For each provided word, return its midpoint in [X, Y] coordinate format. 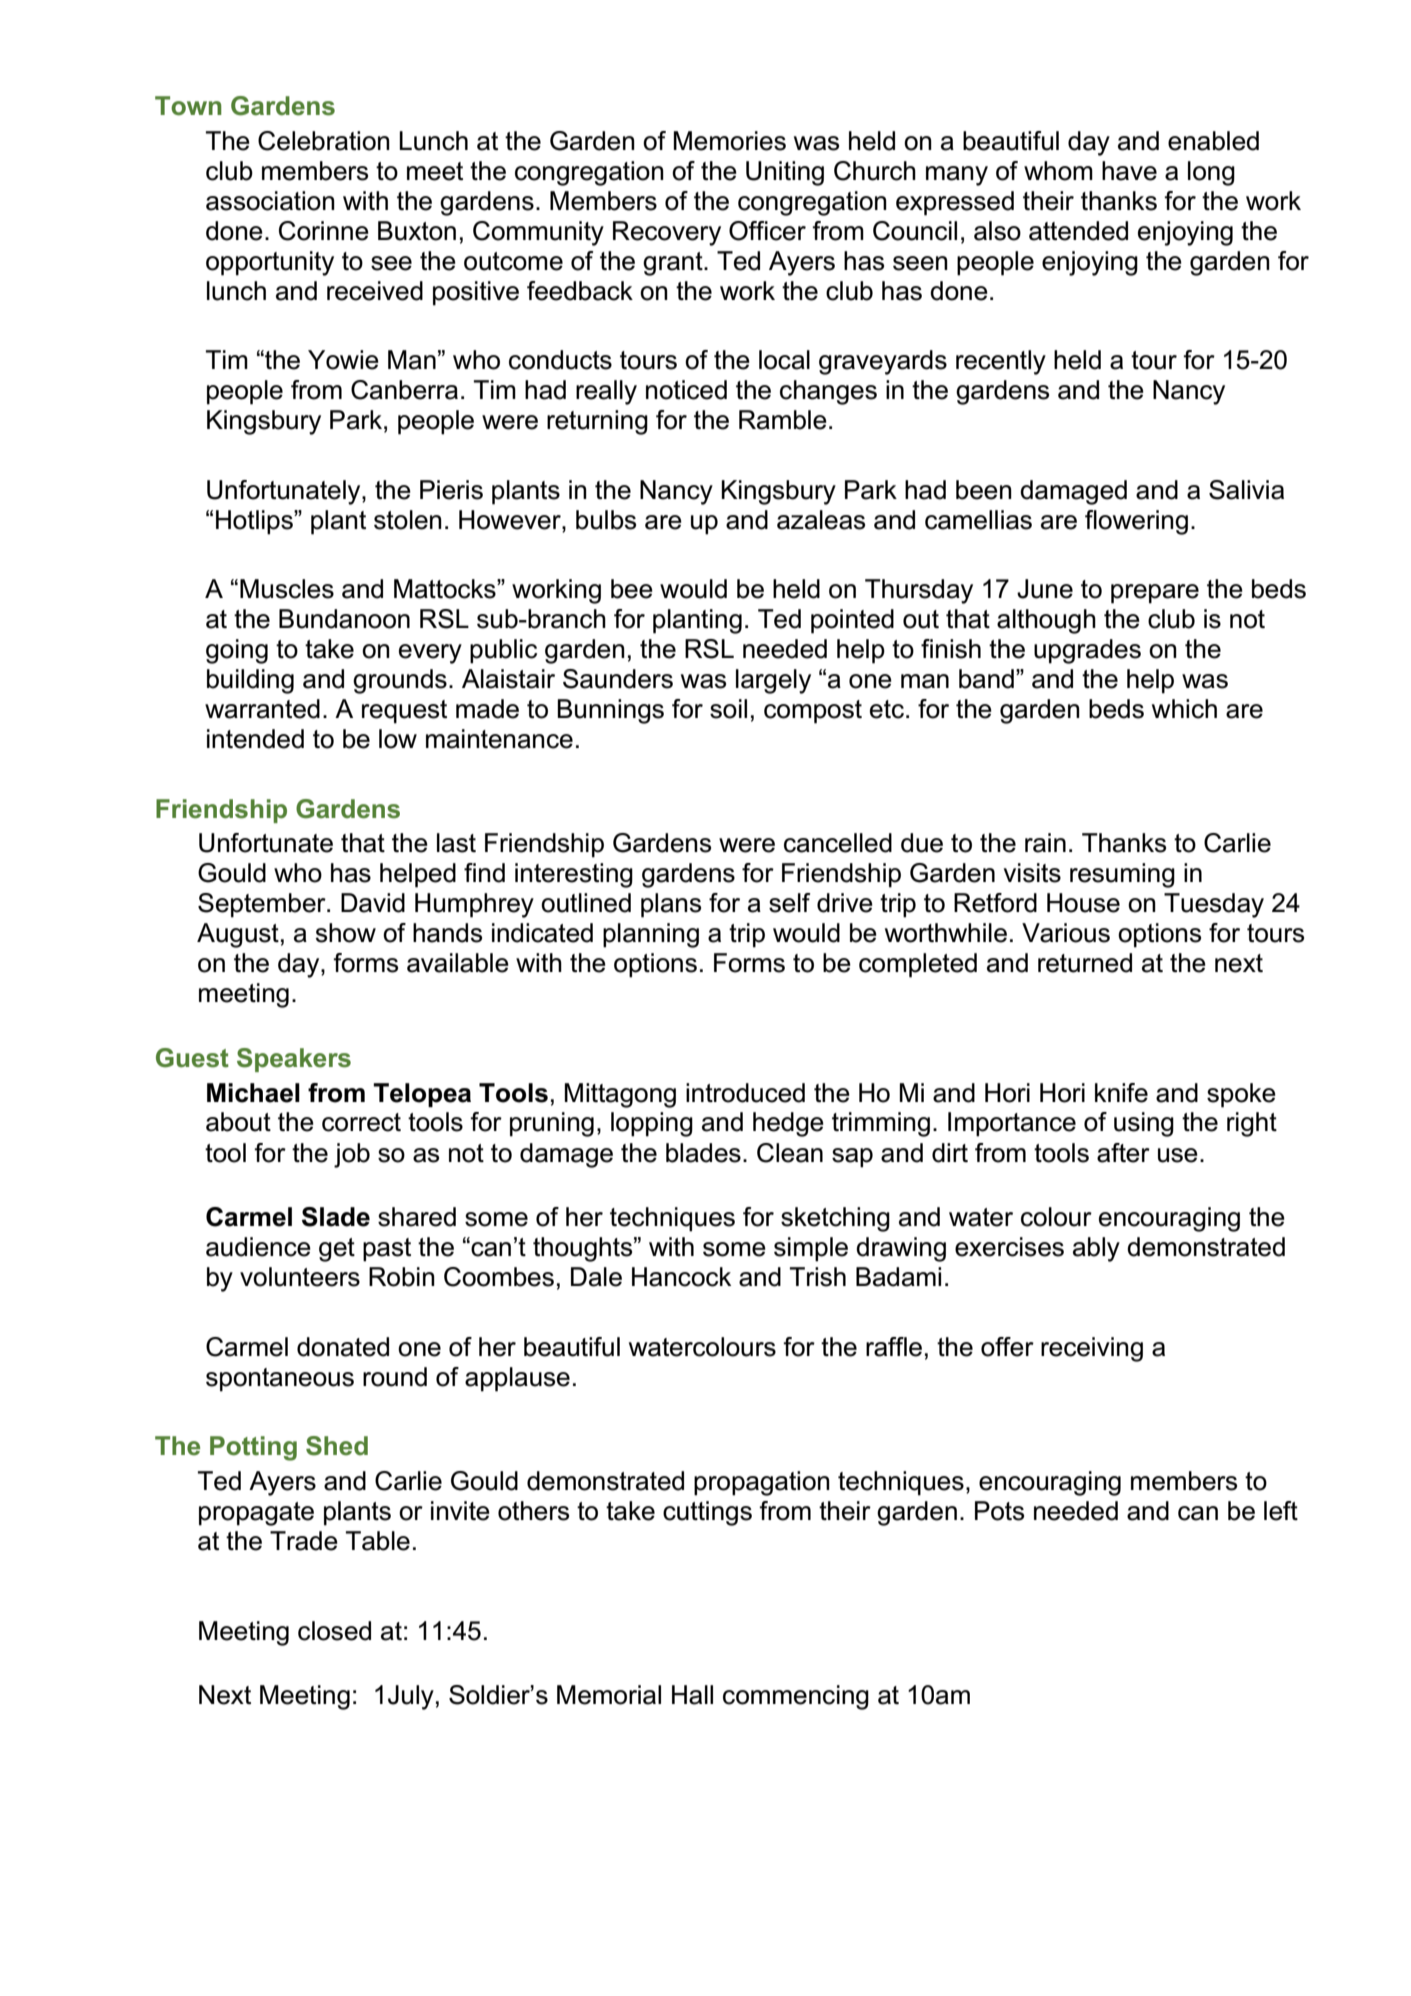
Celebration [324, 141]
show [346, 933]
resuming [1122, 875]
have [1129, 171]
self [789, 903]
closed [334, 1631]
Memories [730, 141]
